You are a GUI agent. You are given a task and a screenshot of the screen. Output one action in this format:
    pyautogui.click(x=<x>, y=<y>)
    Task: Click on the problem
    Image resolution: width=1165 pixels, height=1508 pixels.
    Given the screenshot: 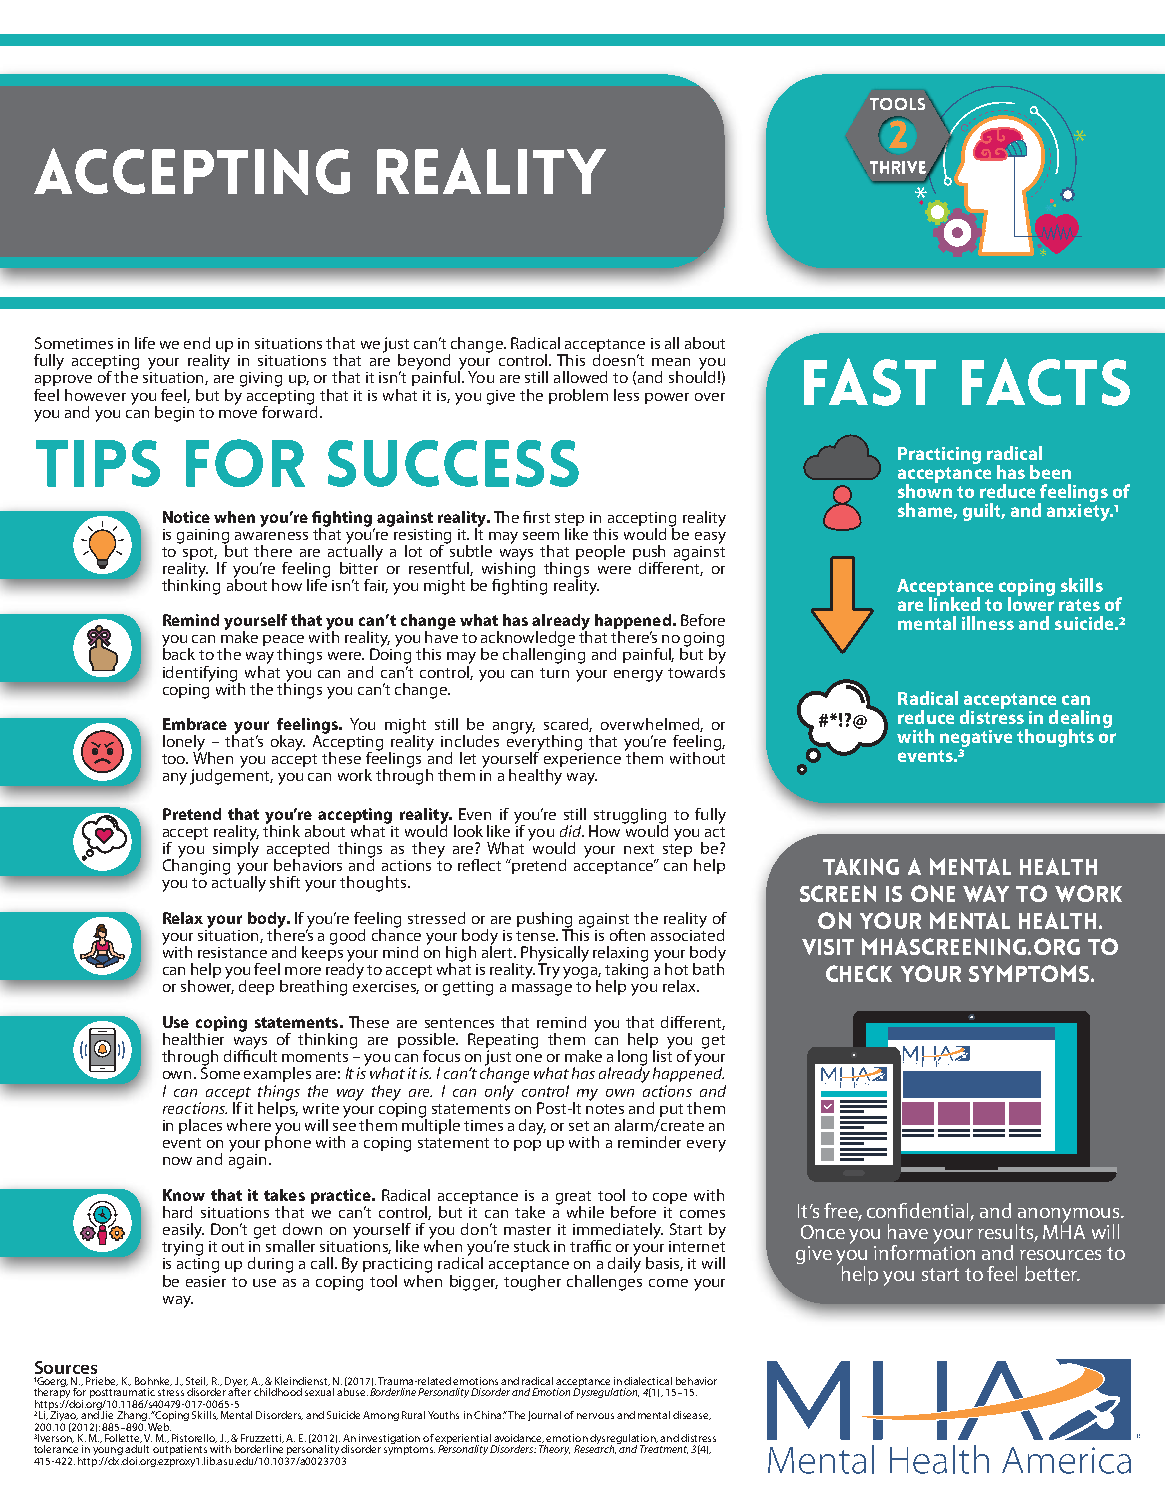 What is the action you would take?
    pyautogui.click(x=578, y=396)
